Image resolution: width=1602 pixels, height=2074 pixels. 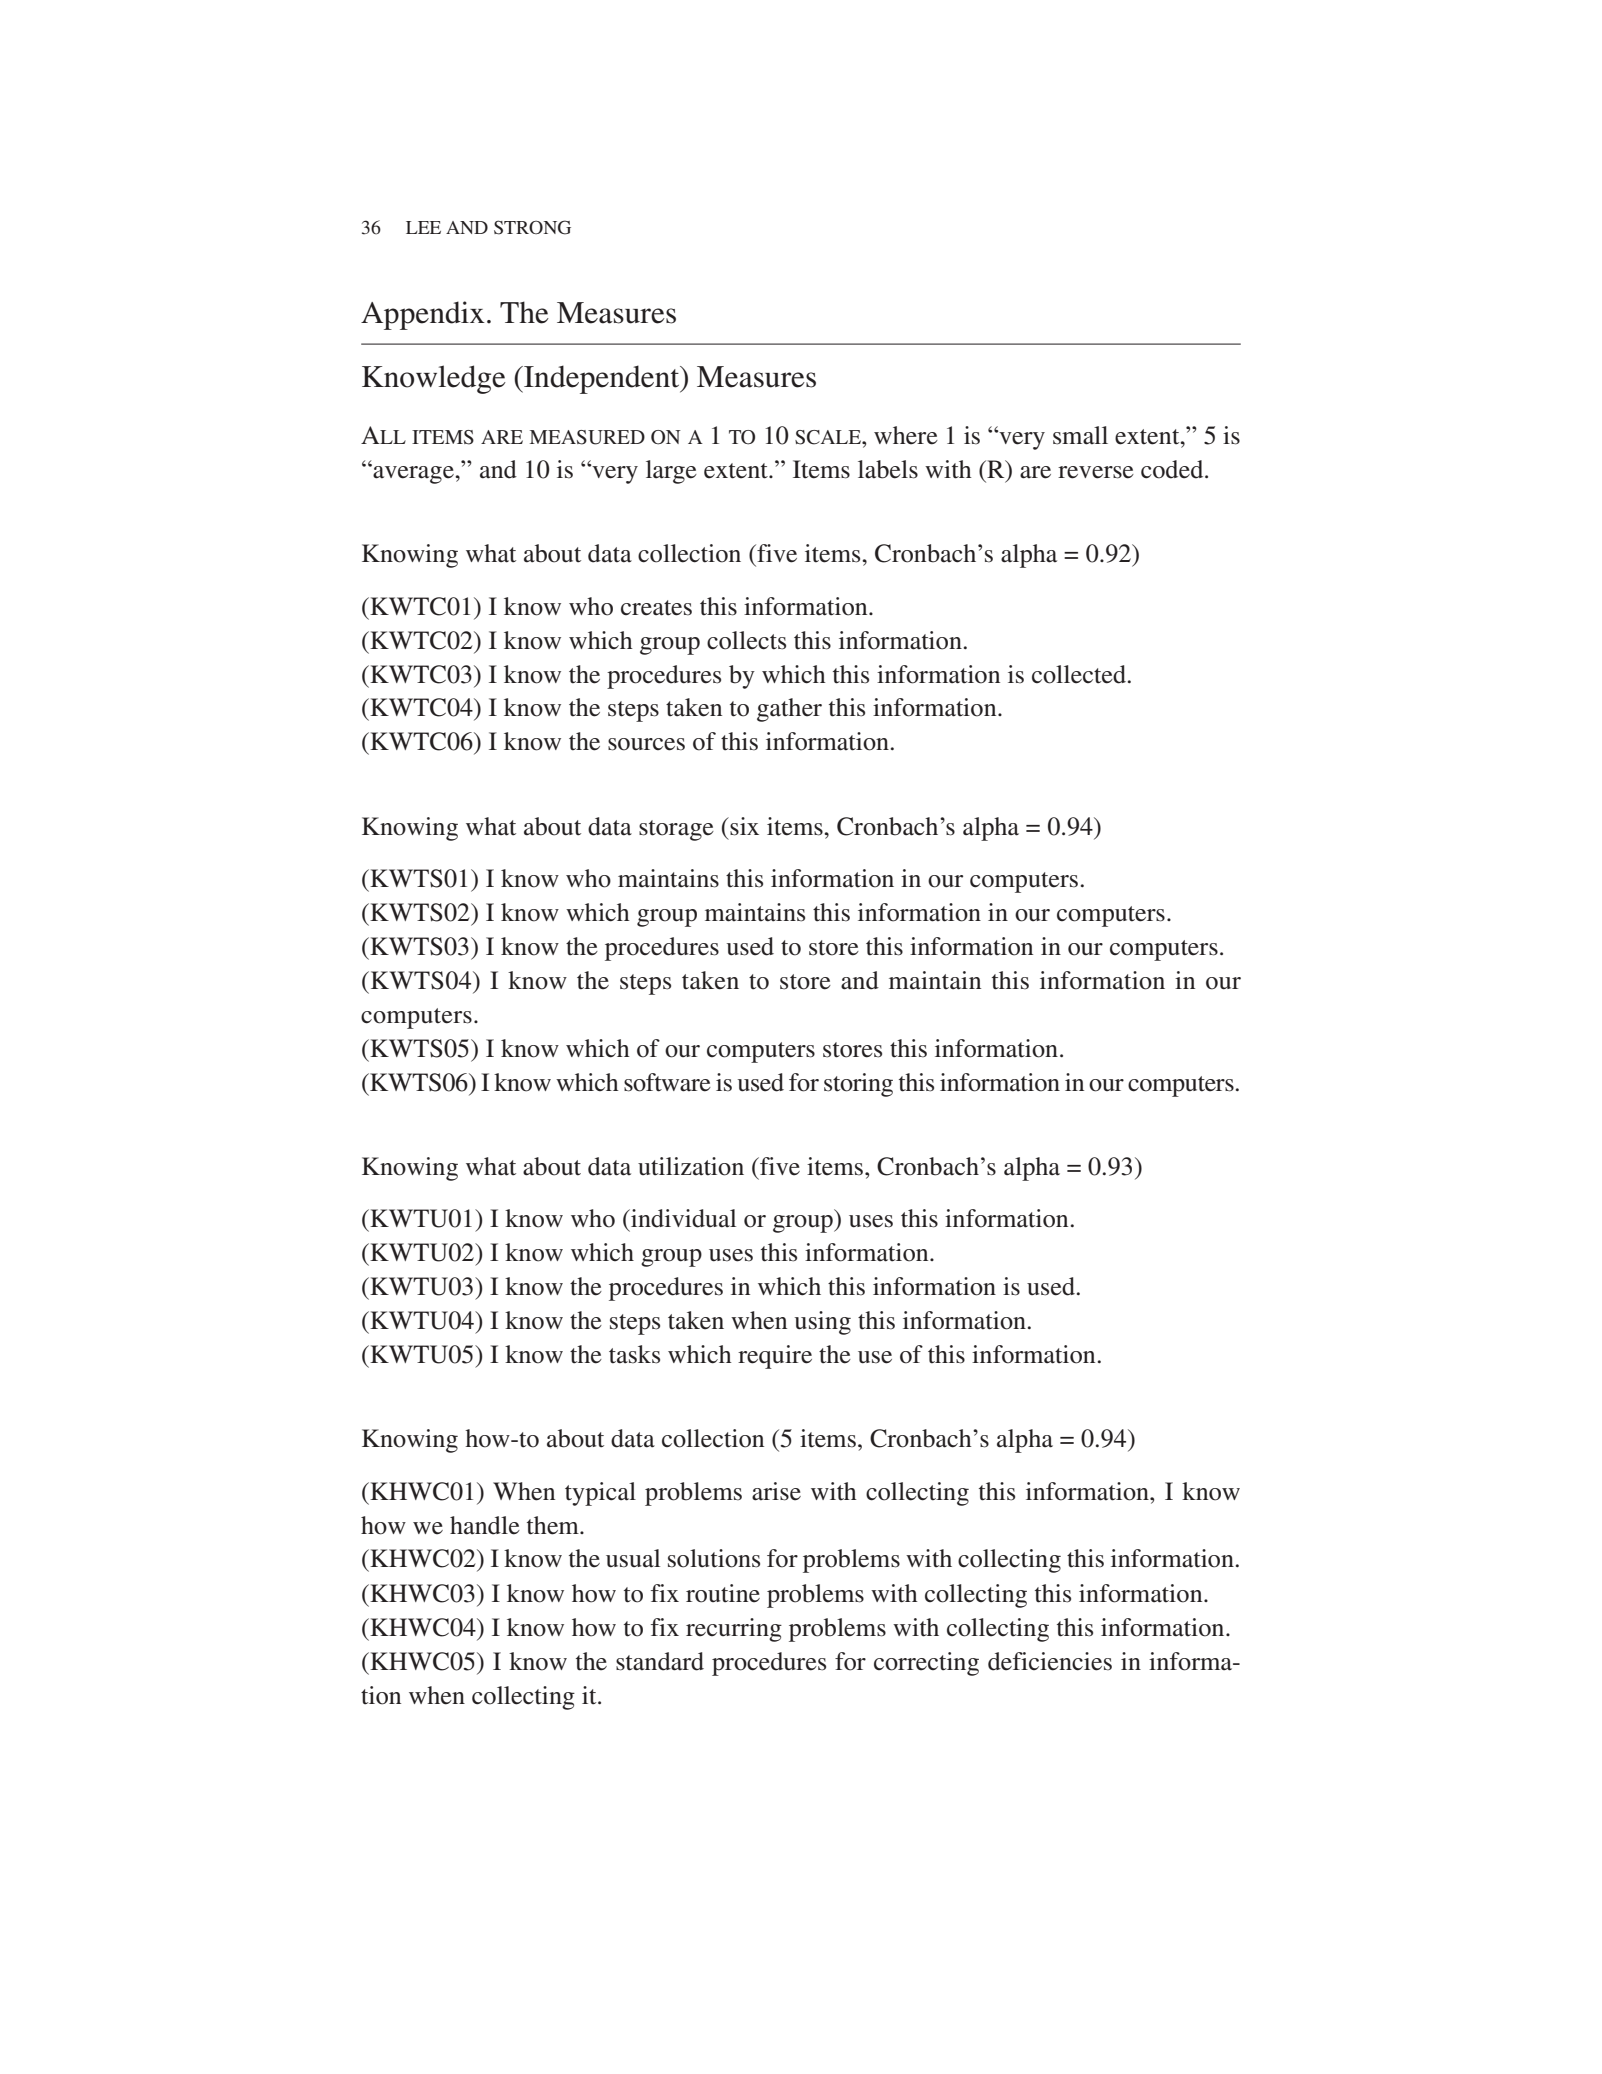 What do you see at coordinates (676, 830) in the document?
I see `storage` at bounding box center [676, 830].
